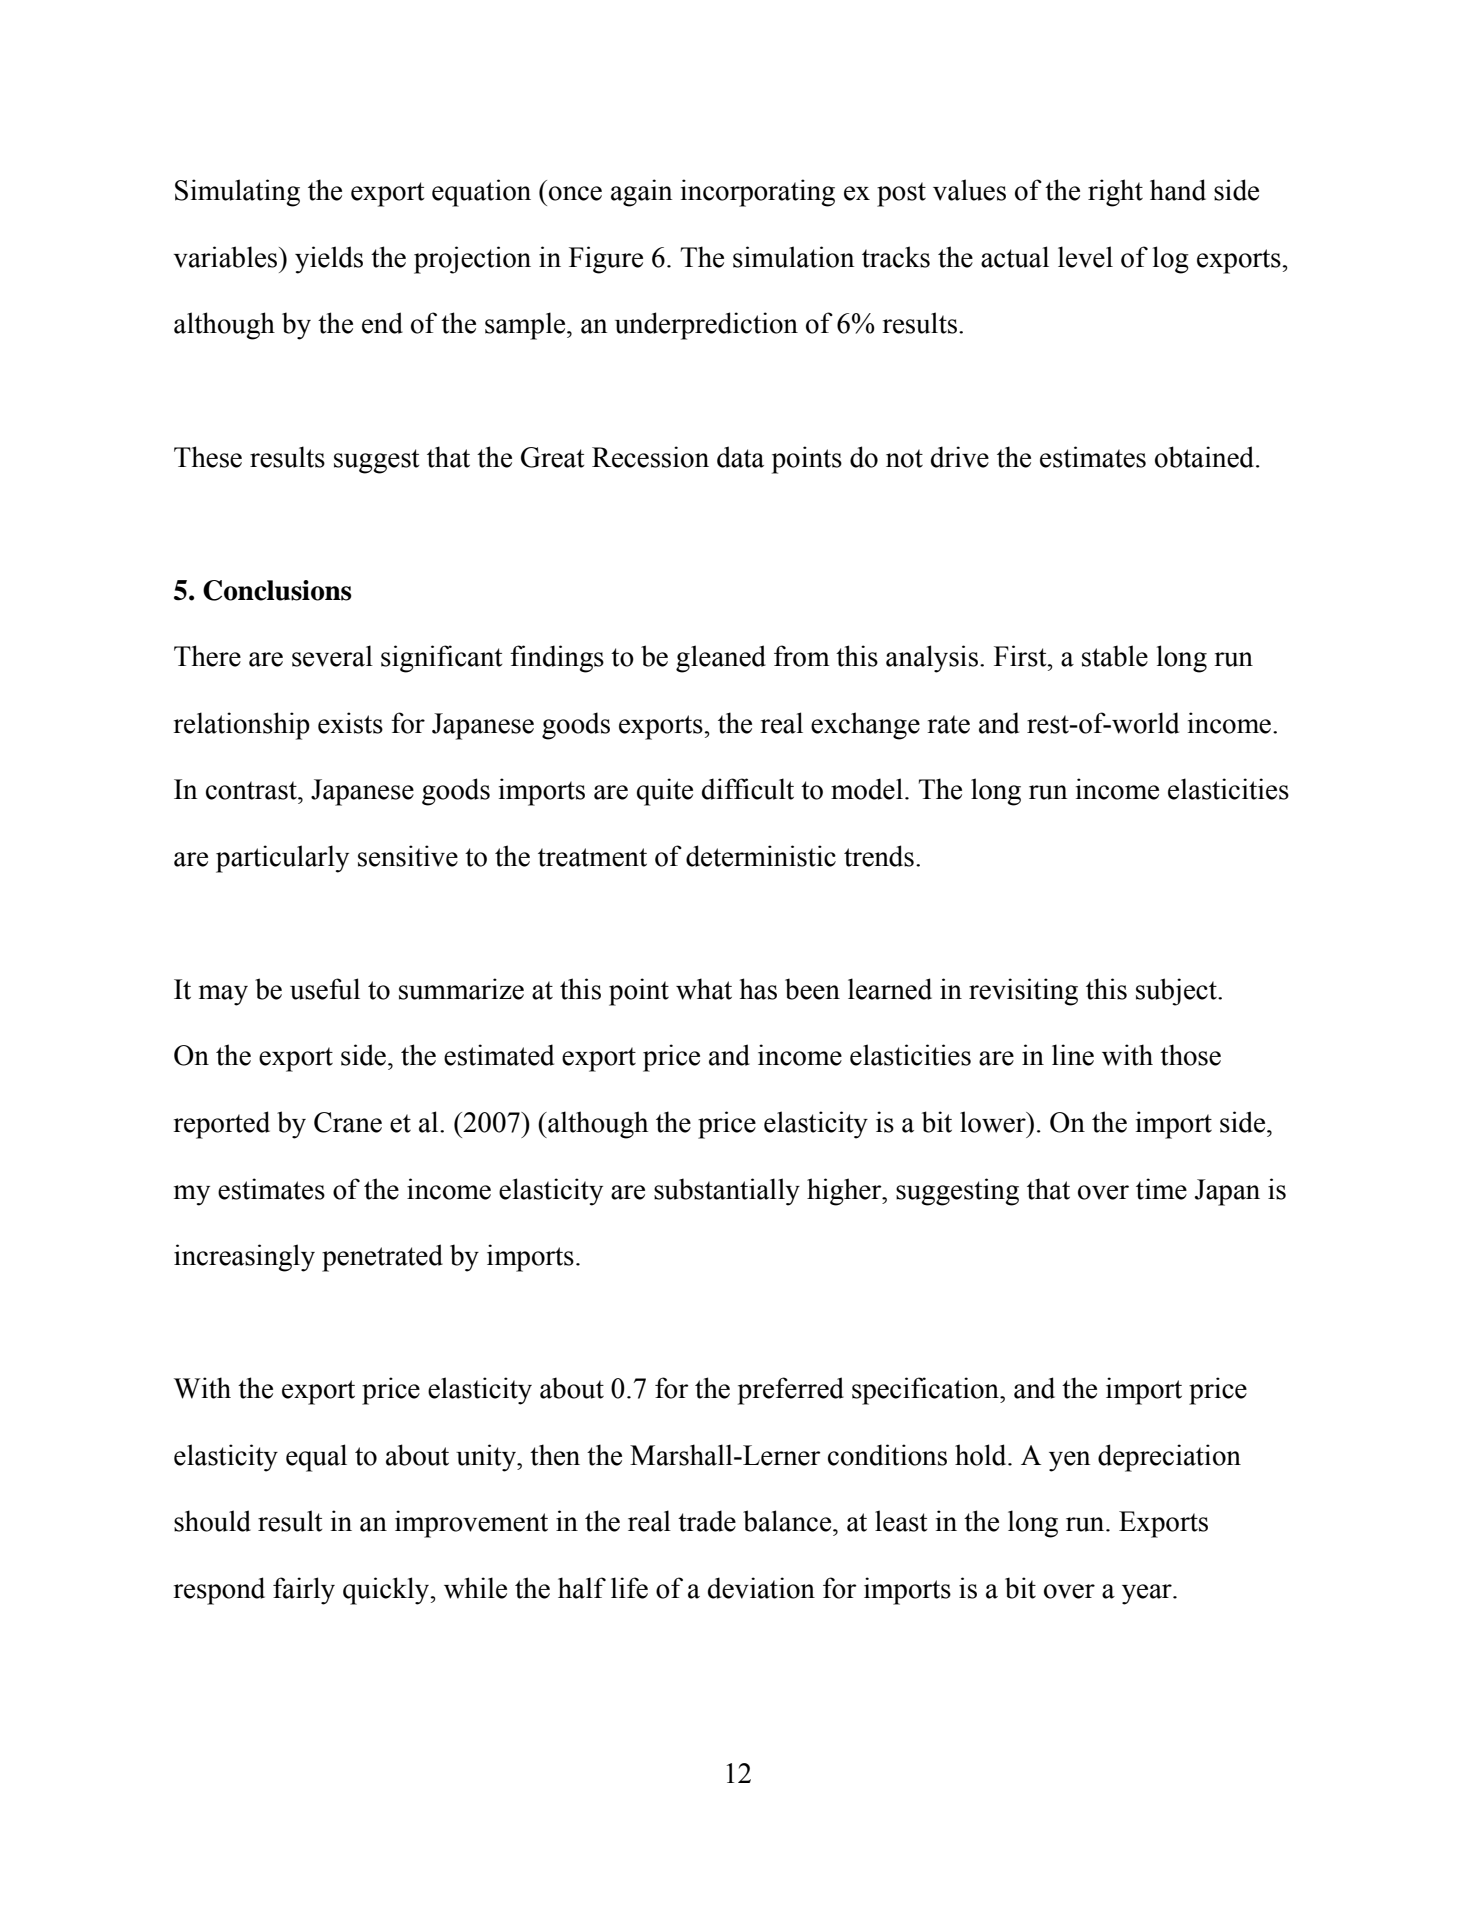 The height and width of the image is (1910, 1476). Describe the element at coordinates (1161, 1189) in the image. I see `time` at that location.
